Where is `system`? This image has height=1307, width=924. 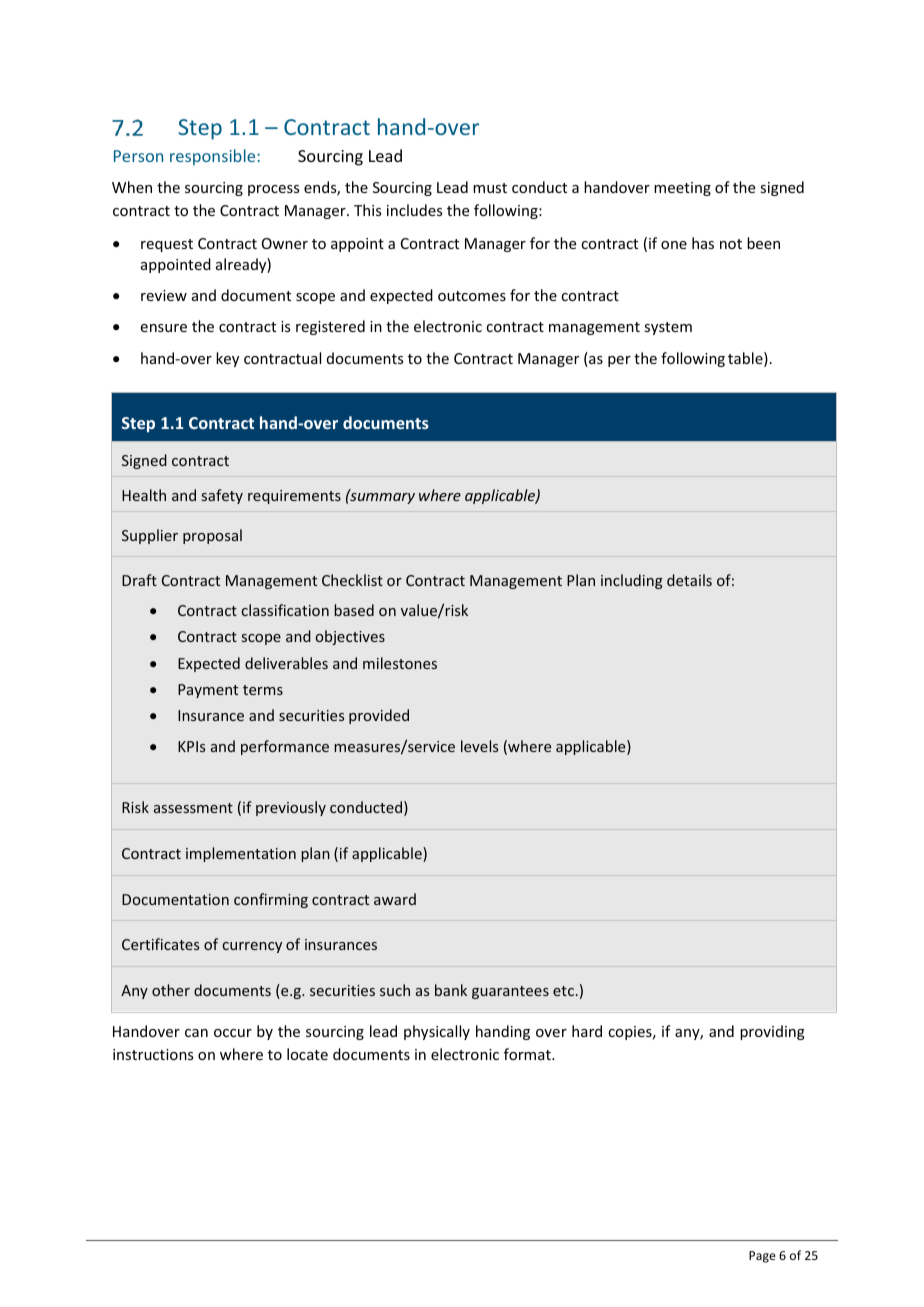 system is located at coordinates (668, 328).
